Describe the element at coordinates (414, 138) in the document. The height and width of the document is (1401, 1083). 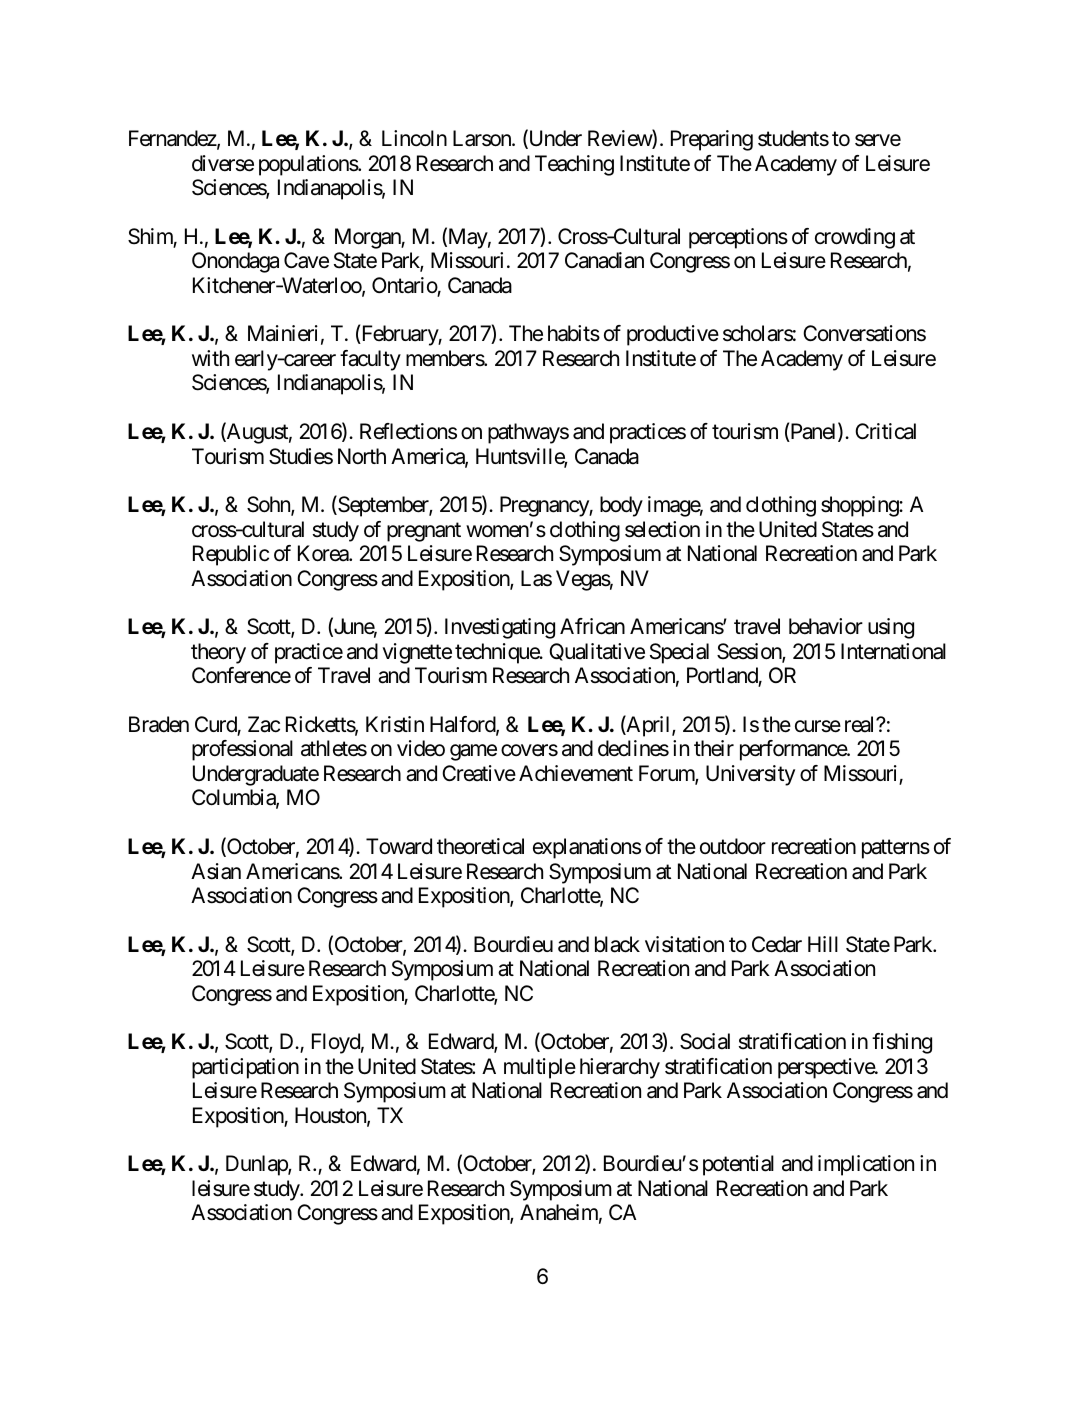
I see `Lincoln` at that location.
